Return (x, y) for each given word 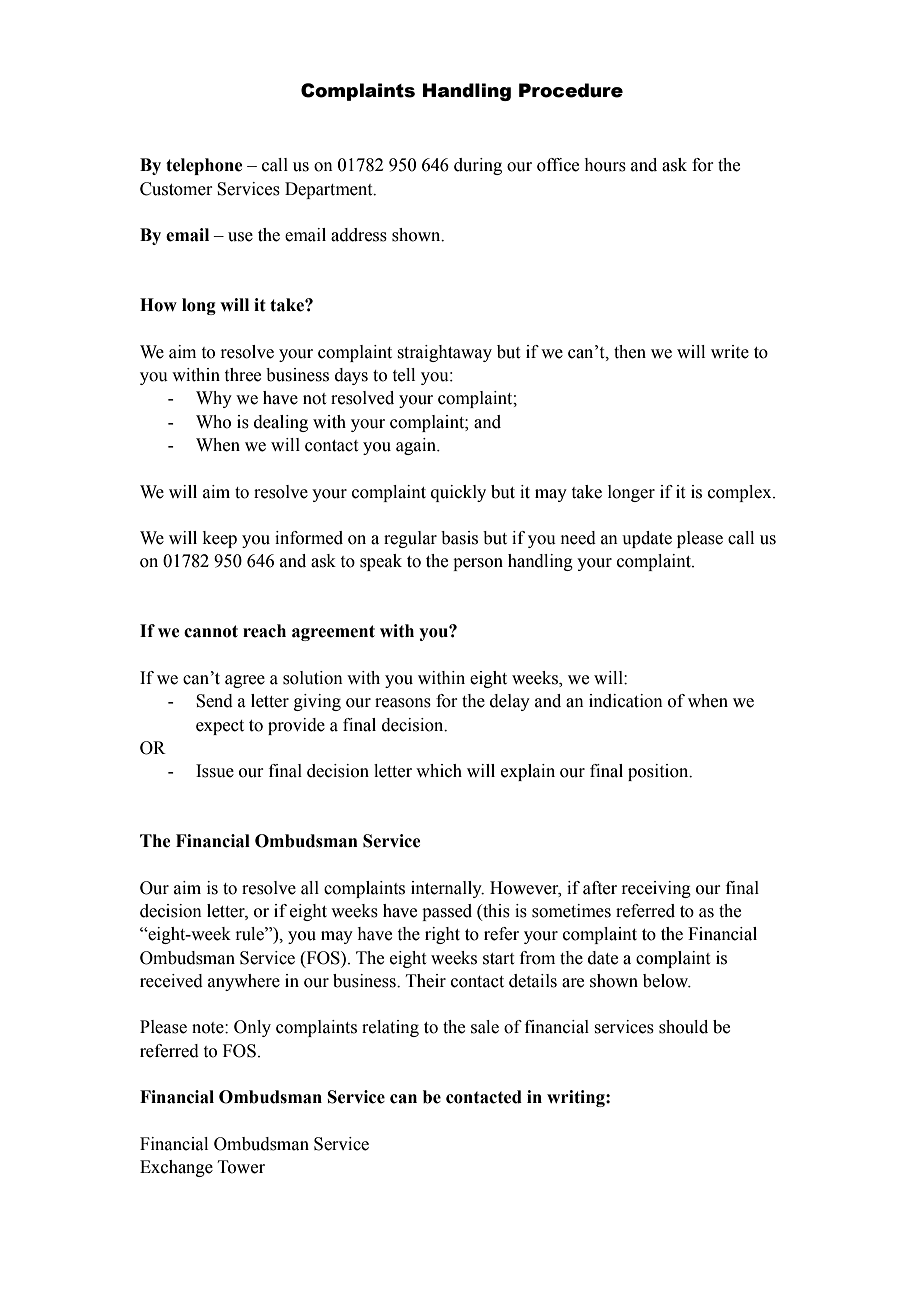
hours (605, 165)
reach (264, 631)
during (478, 166)
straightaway (444, 353)
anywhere (244, 982)
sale (485, 1027)
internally (447, 889)
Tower (241, 1167)
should (683, 1027)
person (478, 564)
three (243, 375)
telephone (204, 166)
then (630, 352)
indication (626, 701)
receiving (656, 889)
